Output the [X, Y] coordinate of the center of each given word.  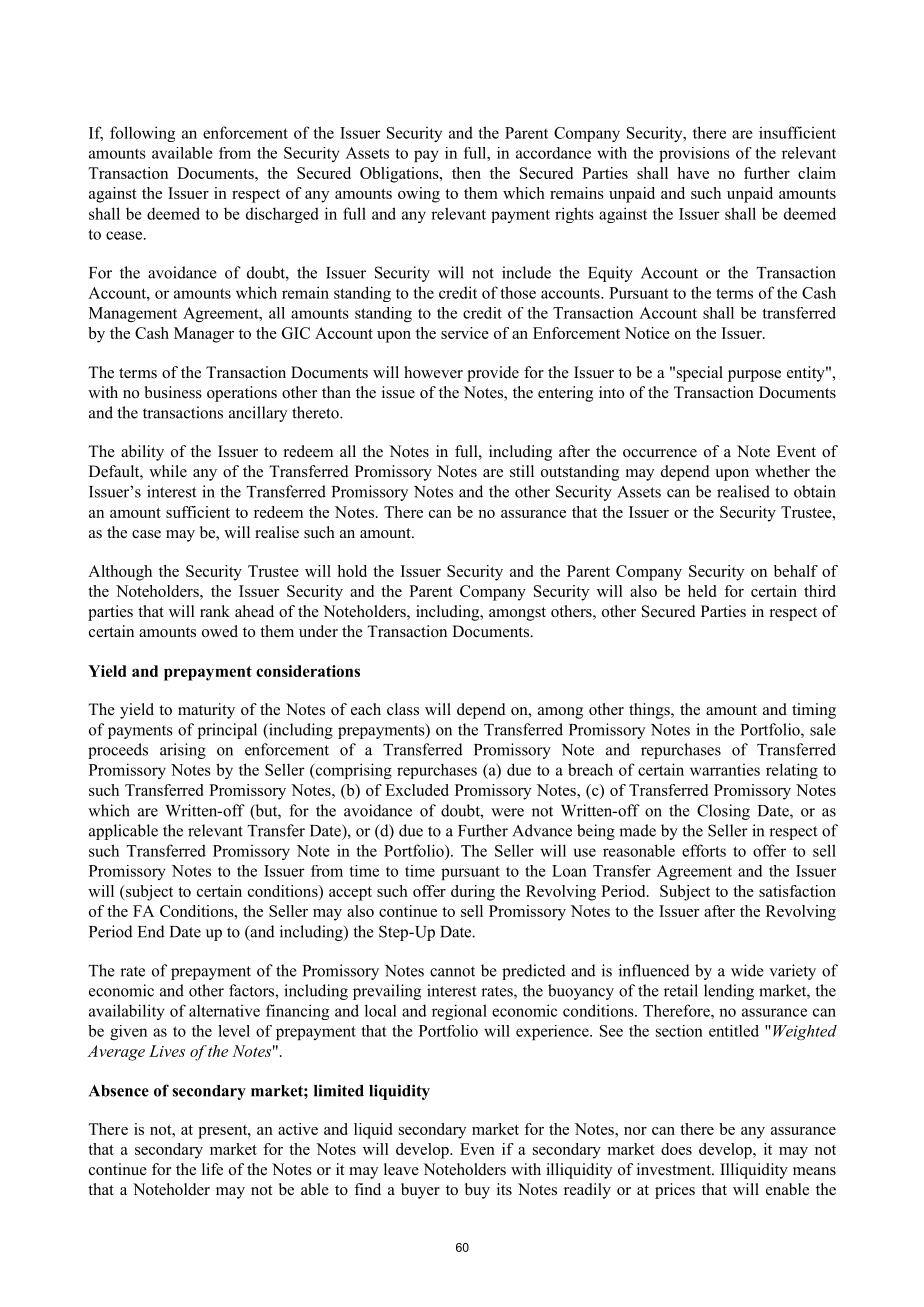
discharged [282, 215]
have [693, 173]
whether [782, 471]
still [522, 471]
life [212, 1169]
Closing [723, 812]
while [168, 471]
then [466, 173]
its [504, 1189]
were [507, 812]
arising [183, 751]
